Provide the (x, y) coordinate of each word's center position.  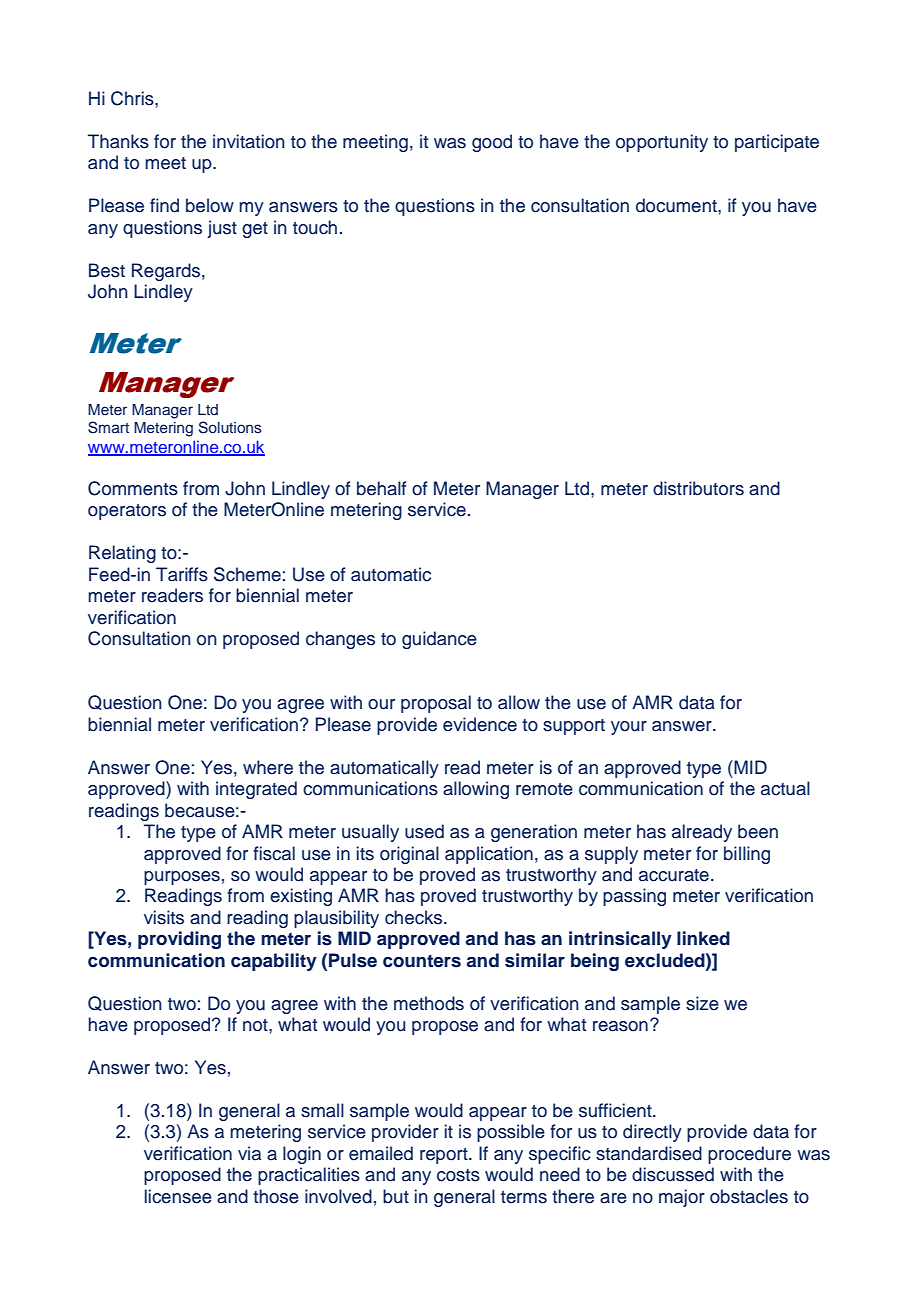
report (445, 1156)
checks (415, 917)
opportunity (662, 143)
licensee (178, 1196)
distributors (698, 488)
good (492, 143)
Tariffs (182, 574)
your (629, 728)
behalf (381, 488)
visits (164, 917)
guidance (439, 640)
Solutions (230, 427)
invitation (249, 141)
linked (703, 938)
